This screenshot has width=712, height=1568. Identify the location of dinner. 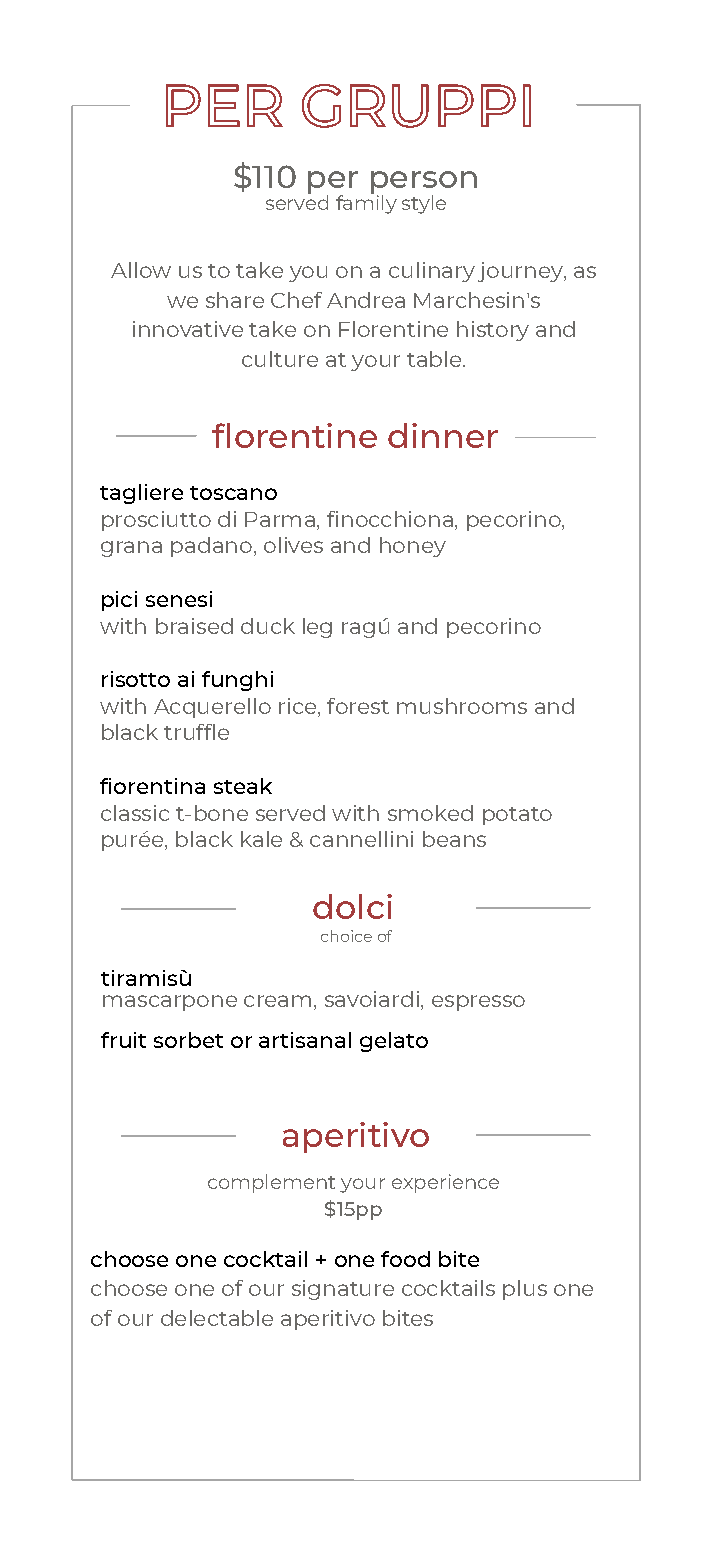
(443, 435).
